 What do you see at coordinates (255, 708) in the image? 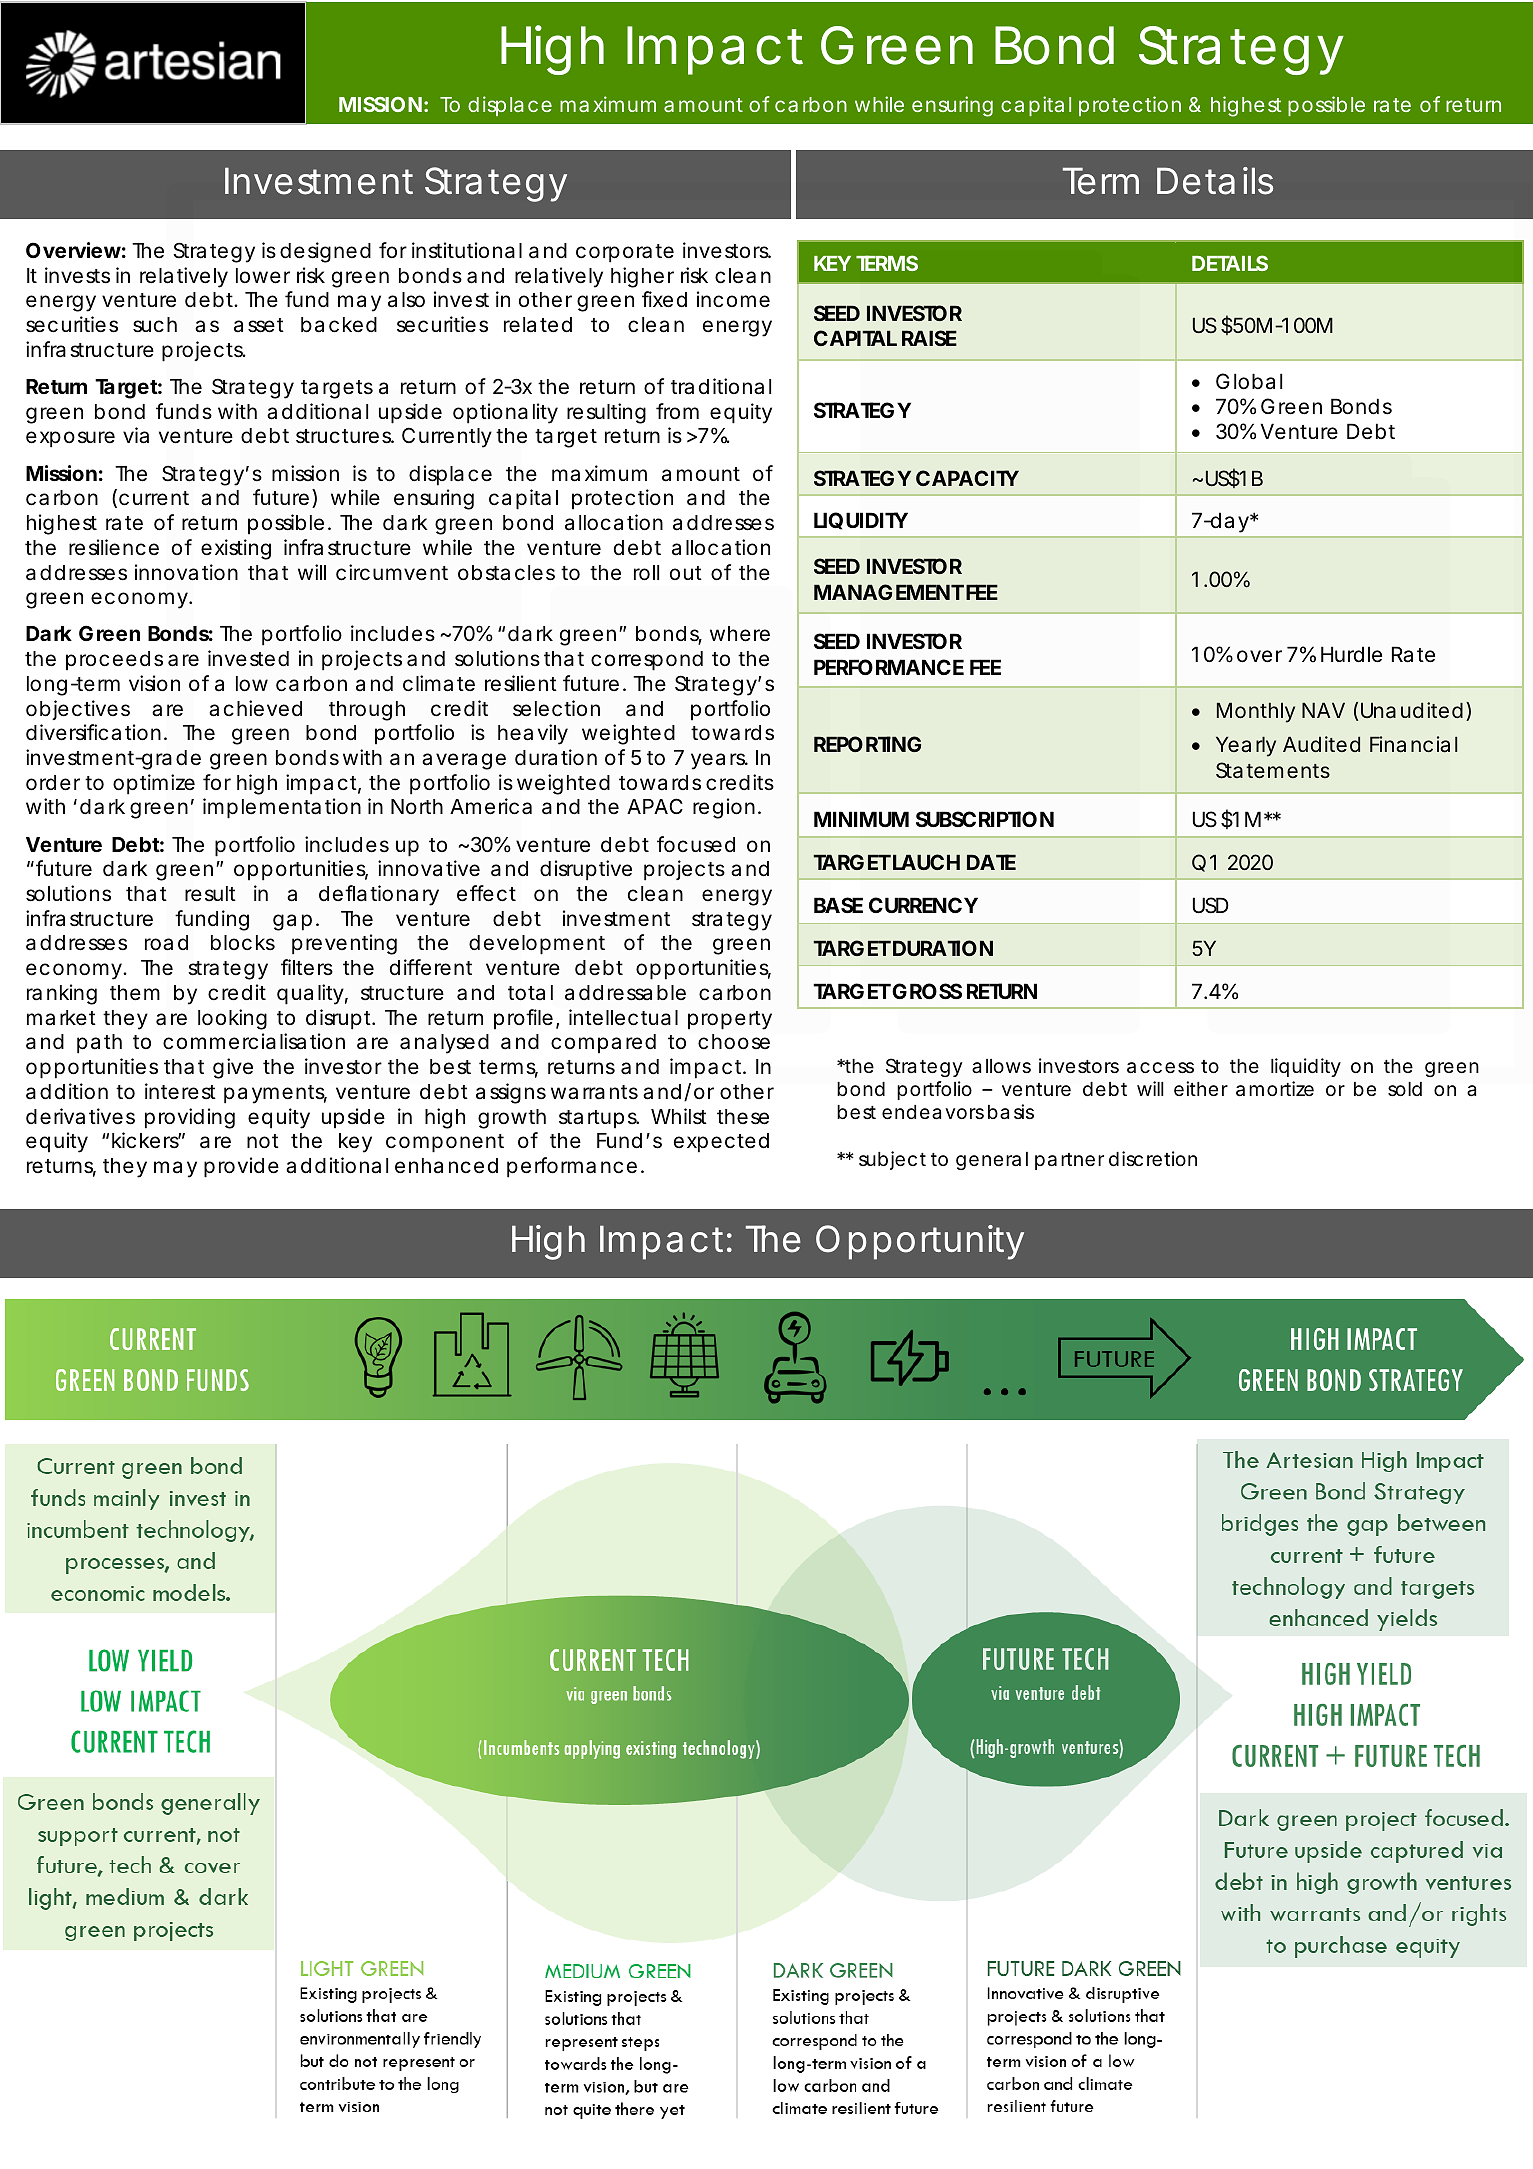
I see `achieved` at bounding box center [255, 708].
